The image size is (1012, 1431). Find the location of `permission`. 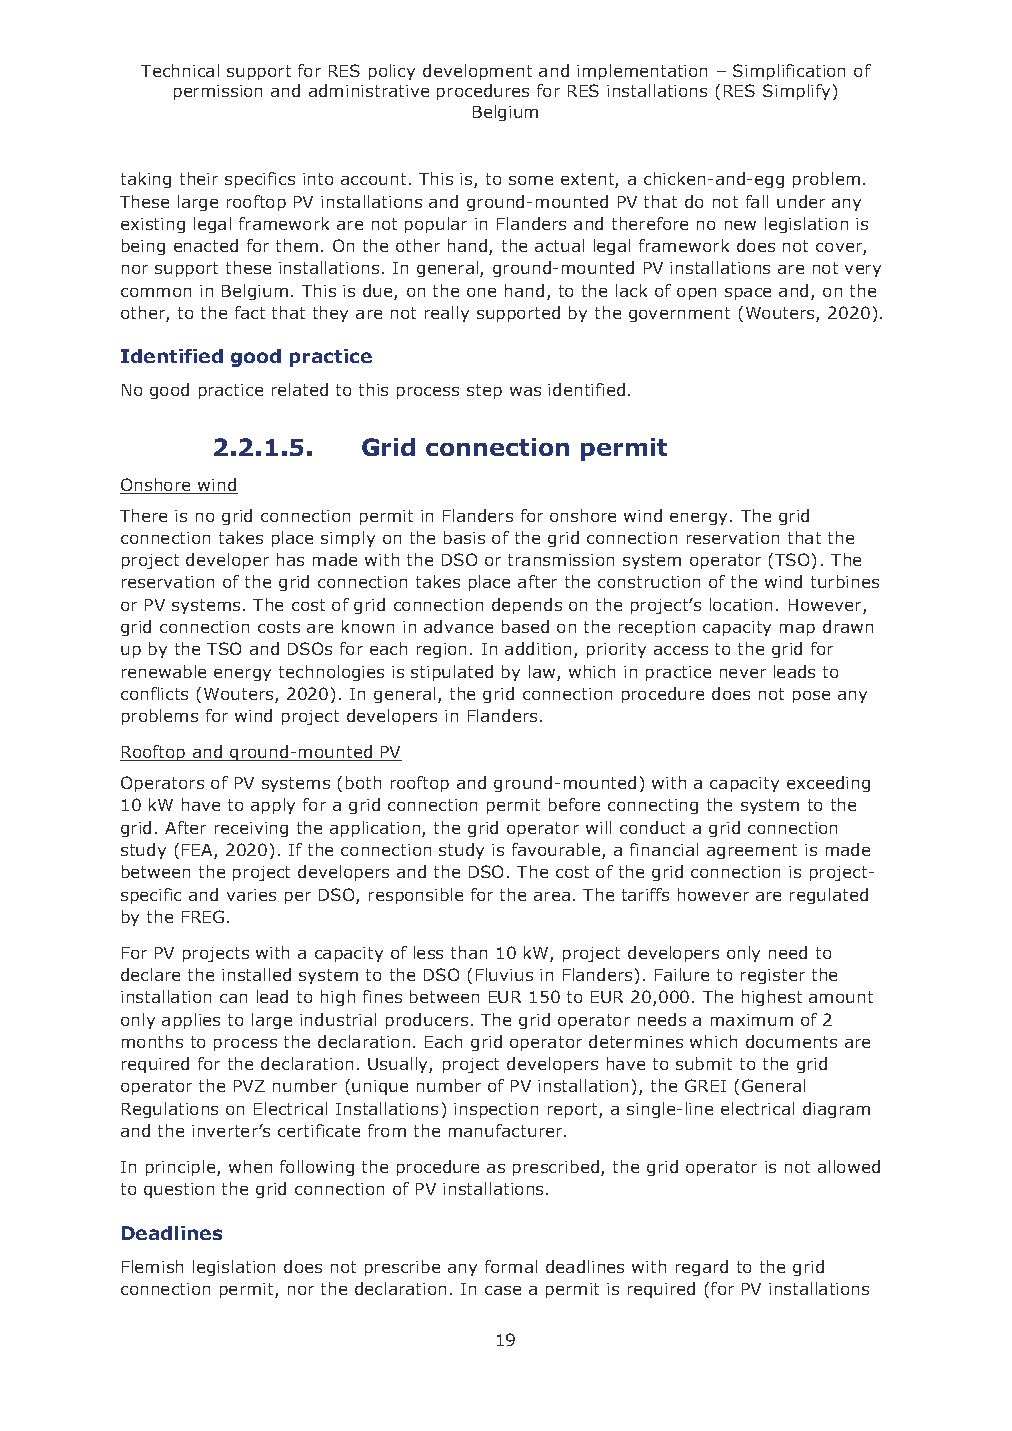

permission is located at coordinates (218, 92).
